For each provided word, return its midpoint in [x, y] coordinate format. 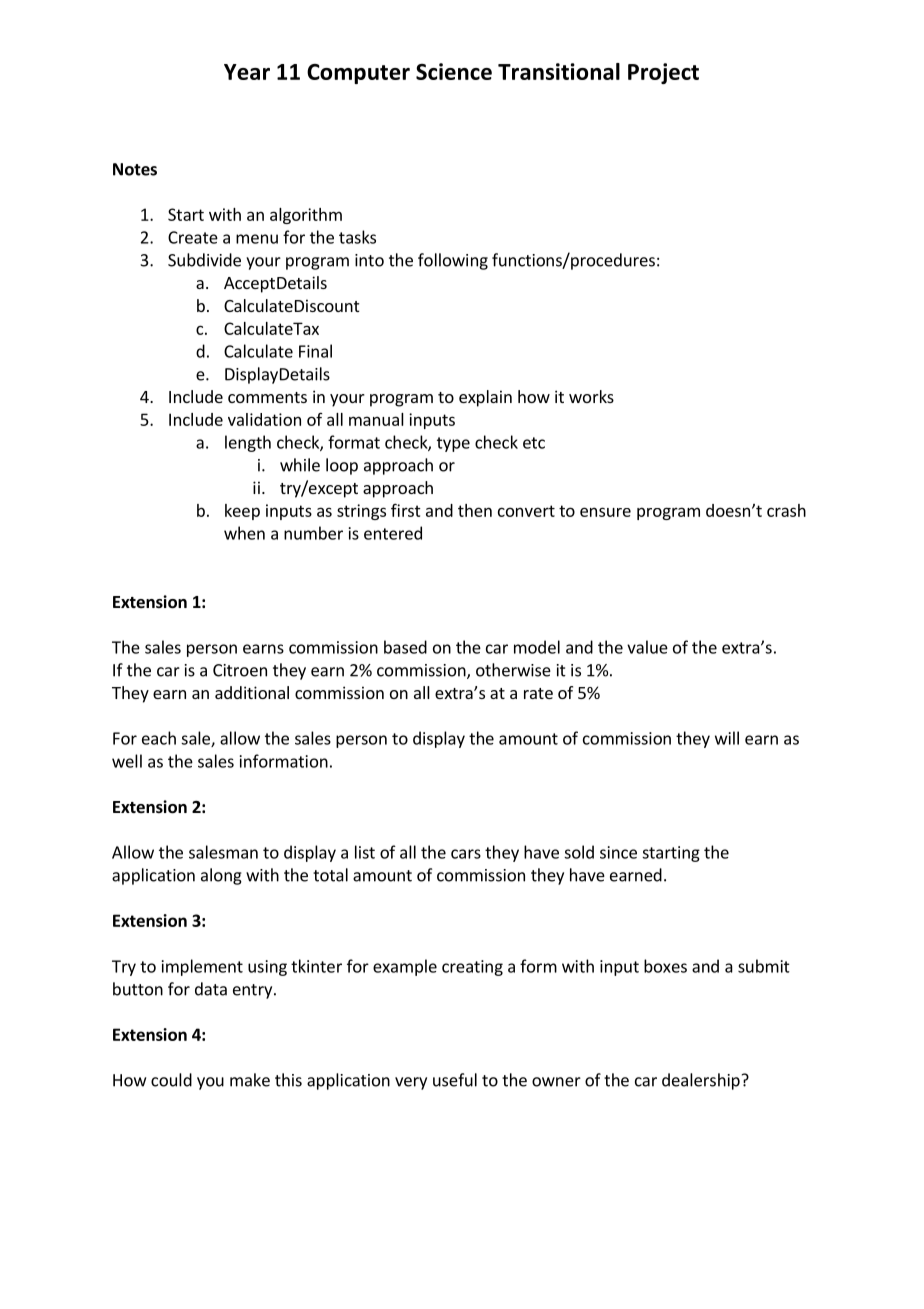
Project [663, 73]
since [618, 852]
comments [267, 397]
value [647, 647]
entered [393, 533]
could [171, 1080]
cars [466, 854]
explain [485, 398]
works [591, 396]
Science [454, 71]
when [244, 533]
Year [247, 72]
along [221, 876]
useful [455, 1080]
